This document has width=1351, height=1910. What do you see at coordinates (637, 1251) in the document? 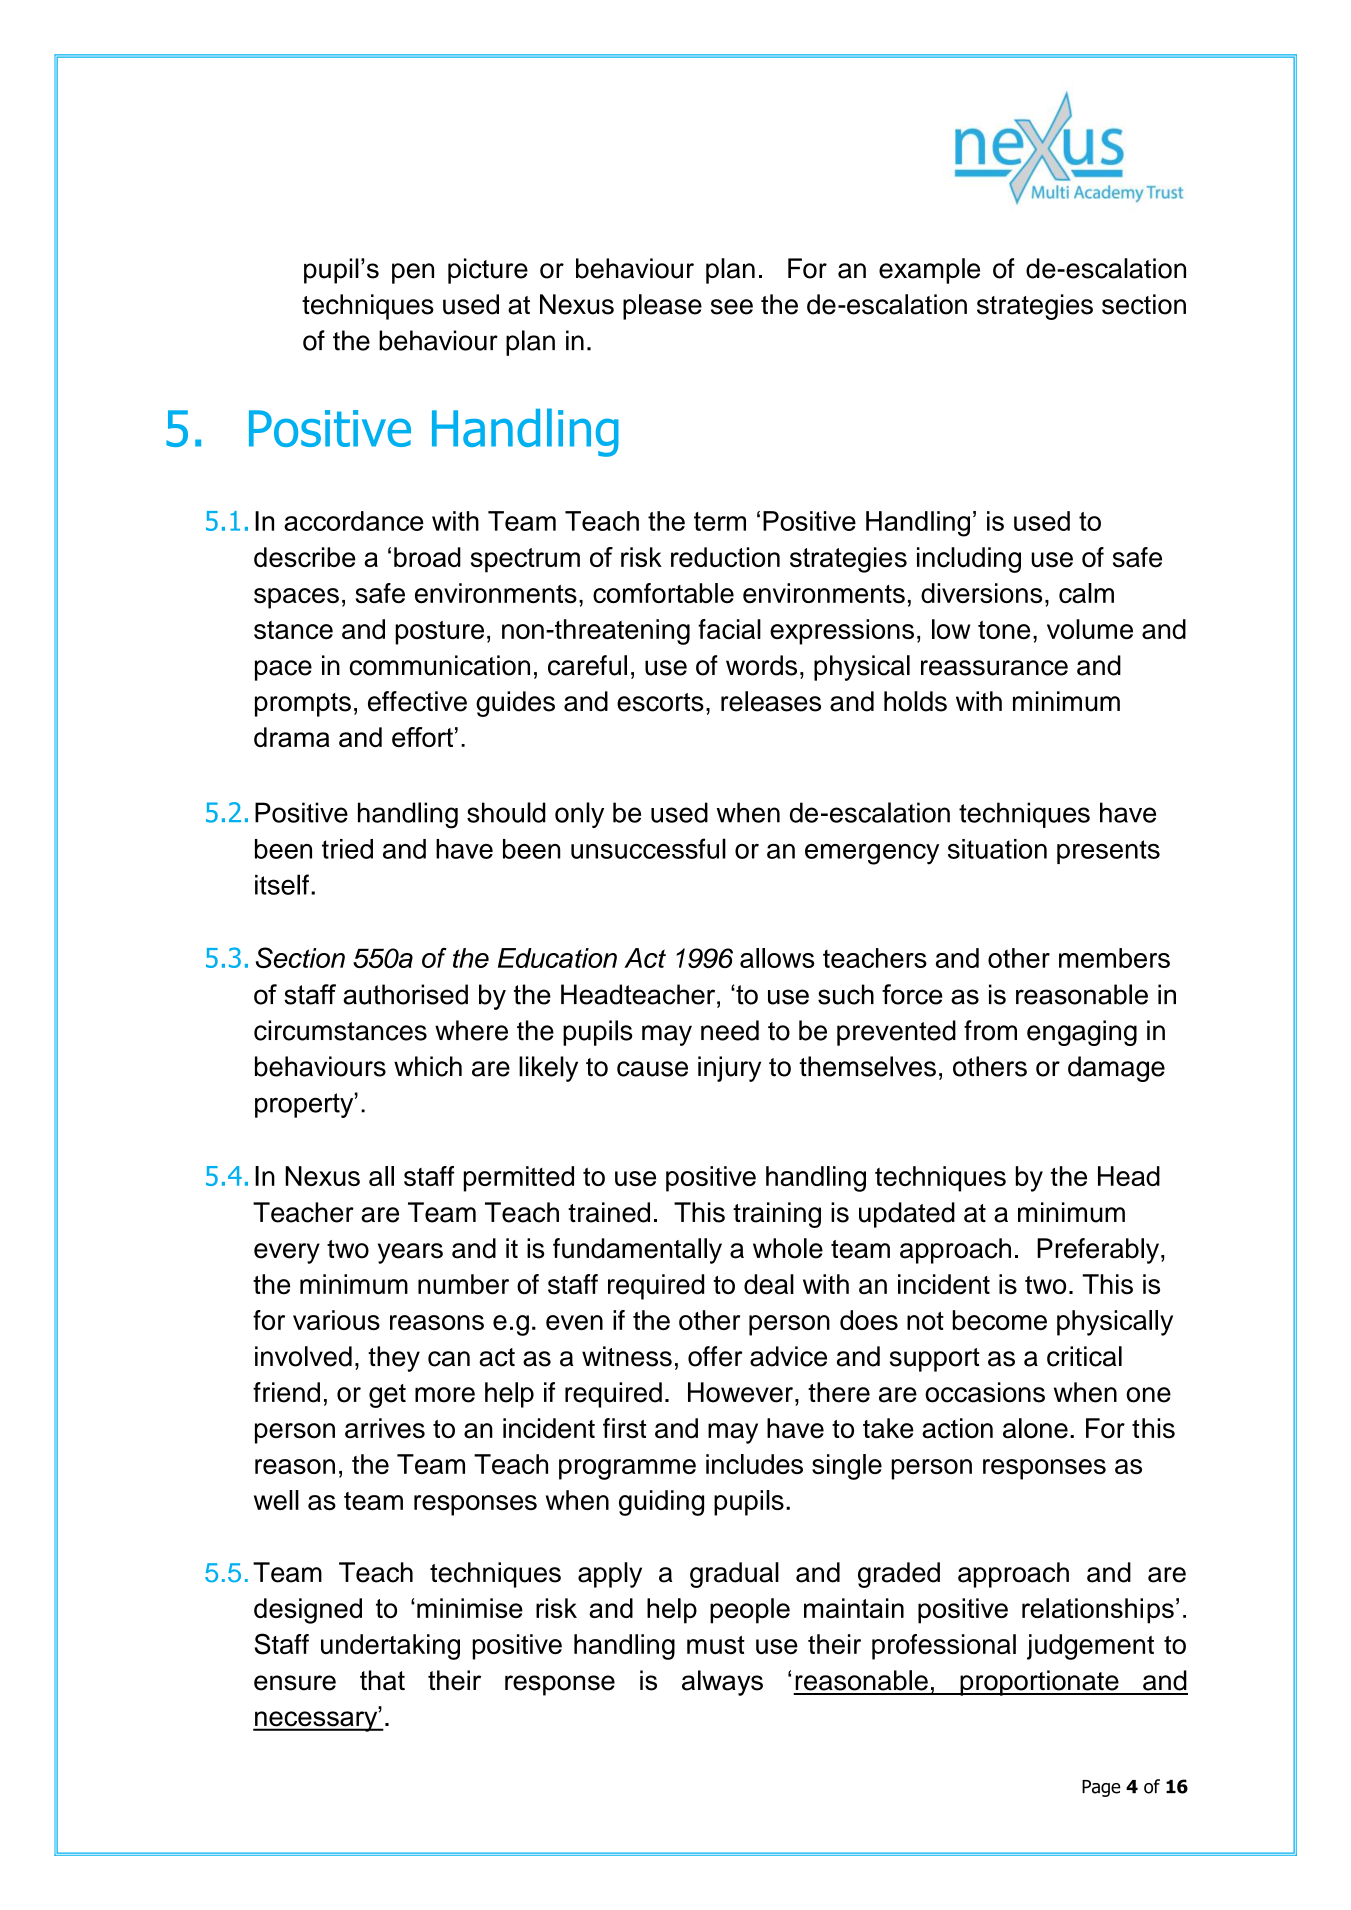
I see `fundamentally` at bounding box center [637, 1251].
